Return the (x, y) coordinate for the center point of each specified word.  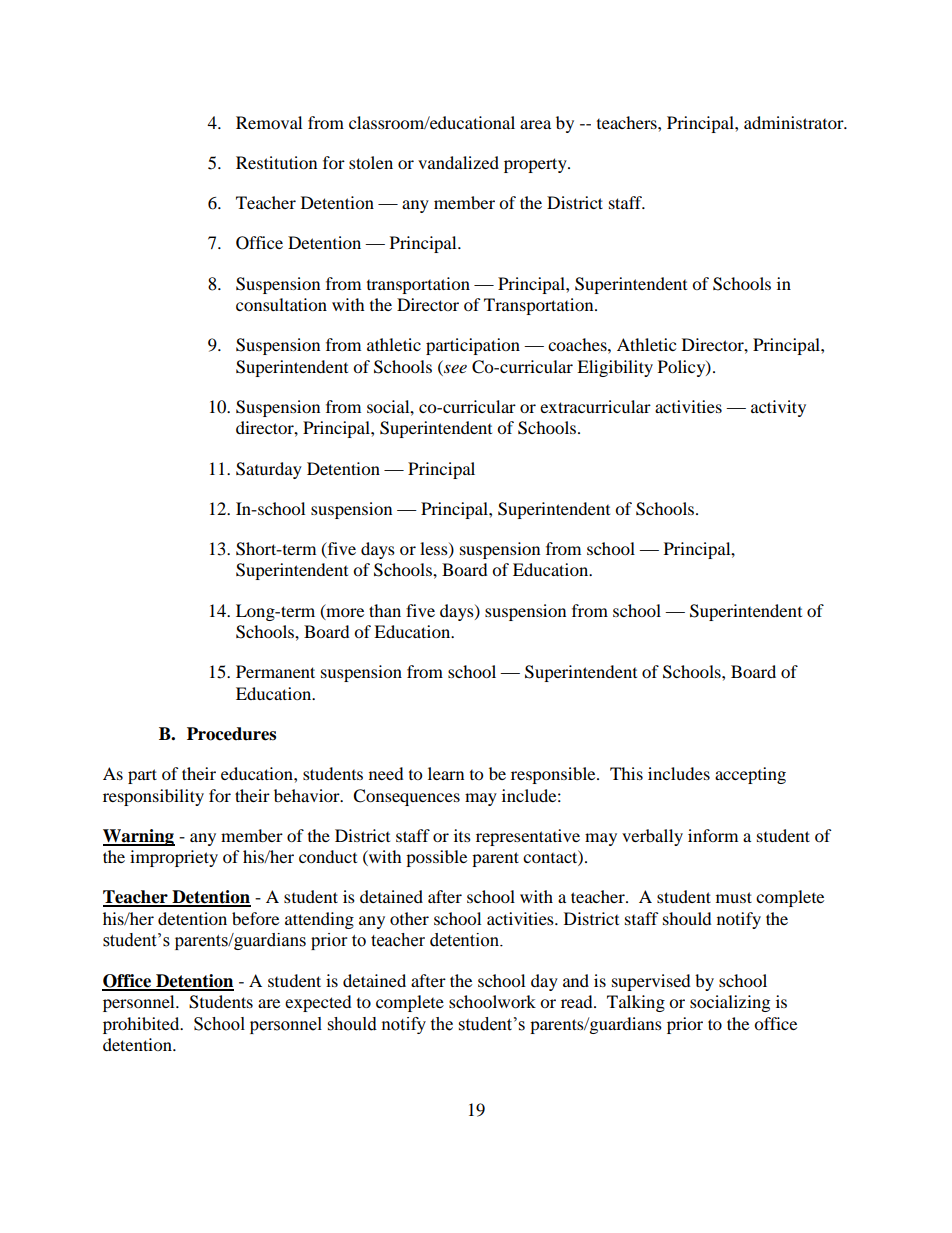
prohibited (142, 1025)
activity (778, 408)
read (578, 1001)
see (455, 368)
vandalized (458, 162)
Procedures (231, 734)
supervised (651, 982)
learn (446, 773)
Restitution (276, 162)
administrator (795, 122)
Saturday (269, 470)
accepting (750, 775)
